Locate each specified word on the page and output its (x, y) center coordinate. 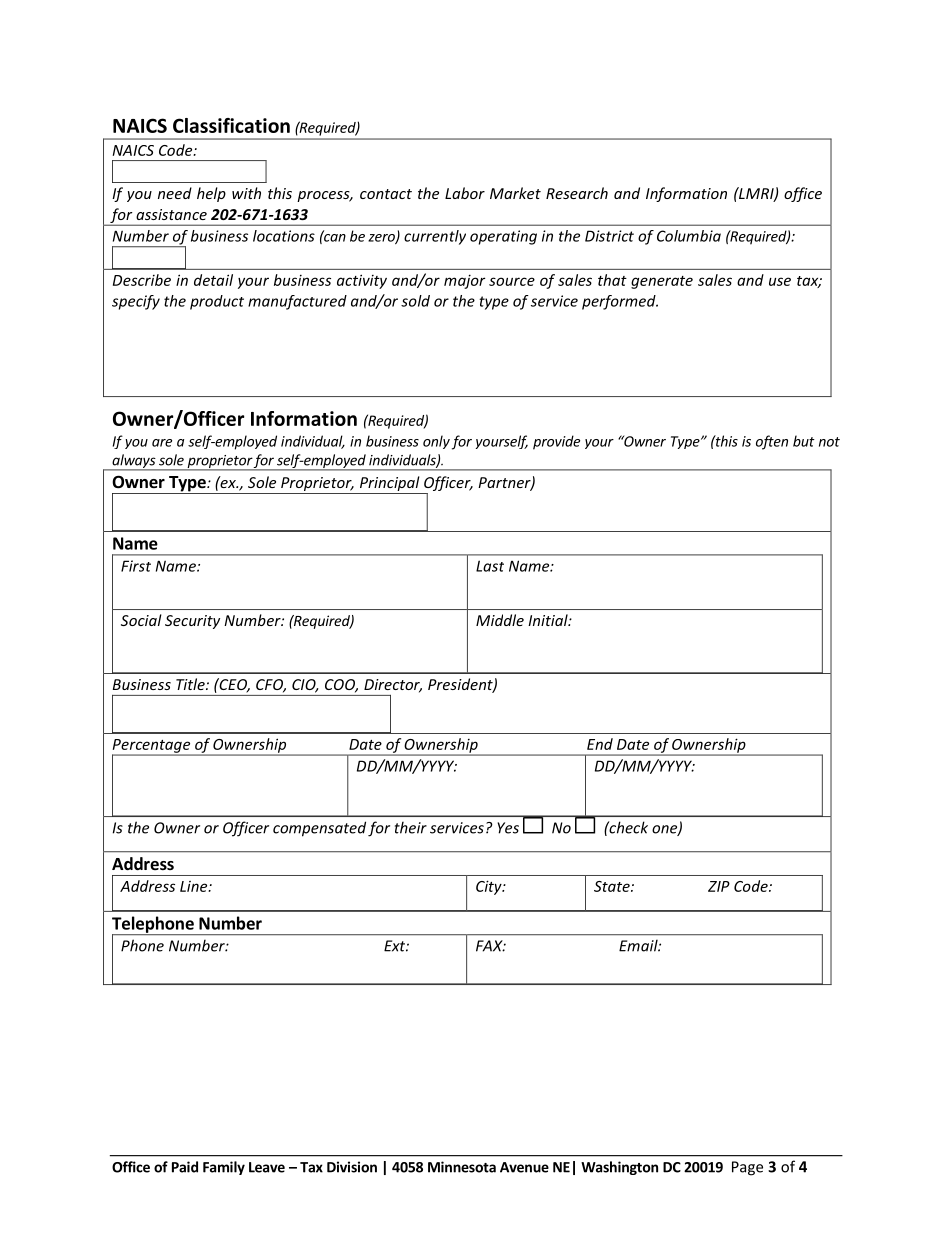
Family (224, 1168)
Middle (500, 620)
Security (192, 622)
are (162, 443)
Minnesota (462, 1167)
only (436, 442)
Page (747, 1168)
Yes (508, 828)
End (600, 744)
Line (195, 886)
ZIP (719, 886)
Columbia (689, 236)
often (772, 442)
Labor (465, 193)
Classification (231, 125)
